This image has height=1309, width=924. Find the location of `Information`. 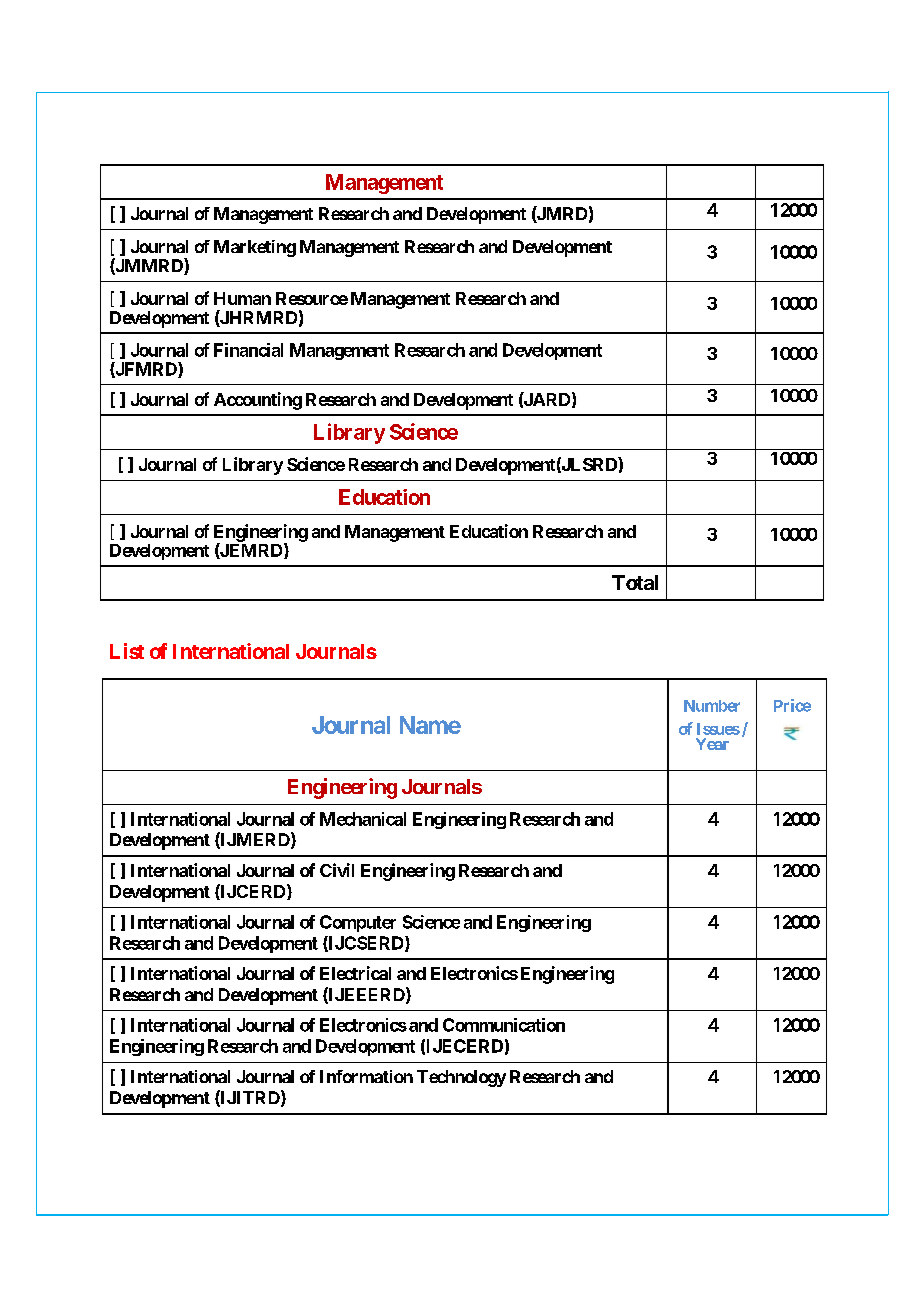

Information is located at coordinates (366, 1076).
